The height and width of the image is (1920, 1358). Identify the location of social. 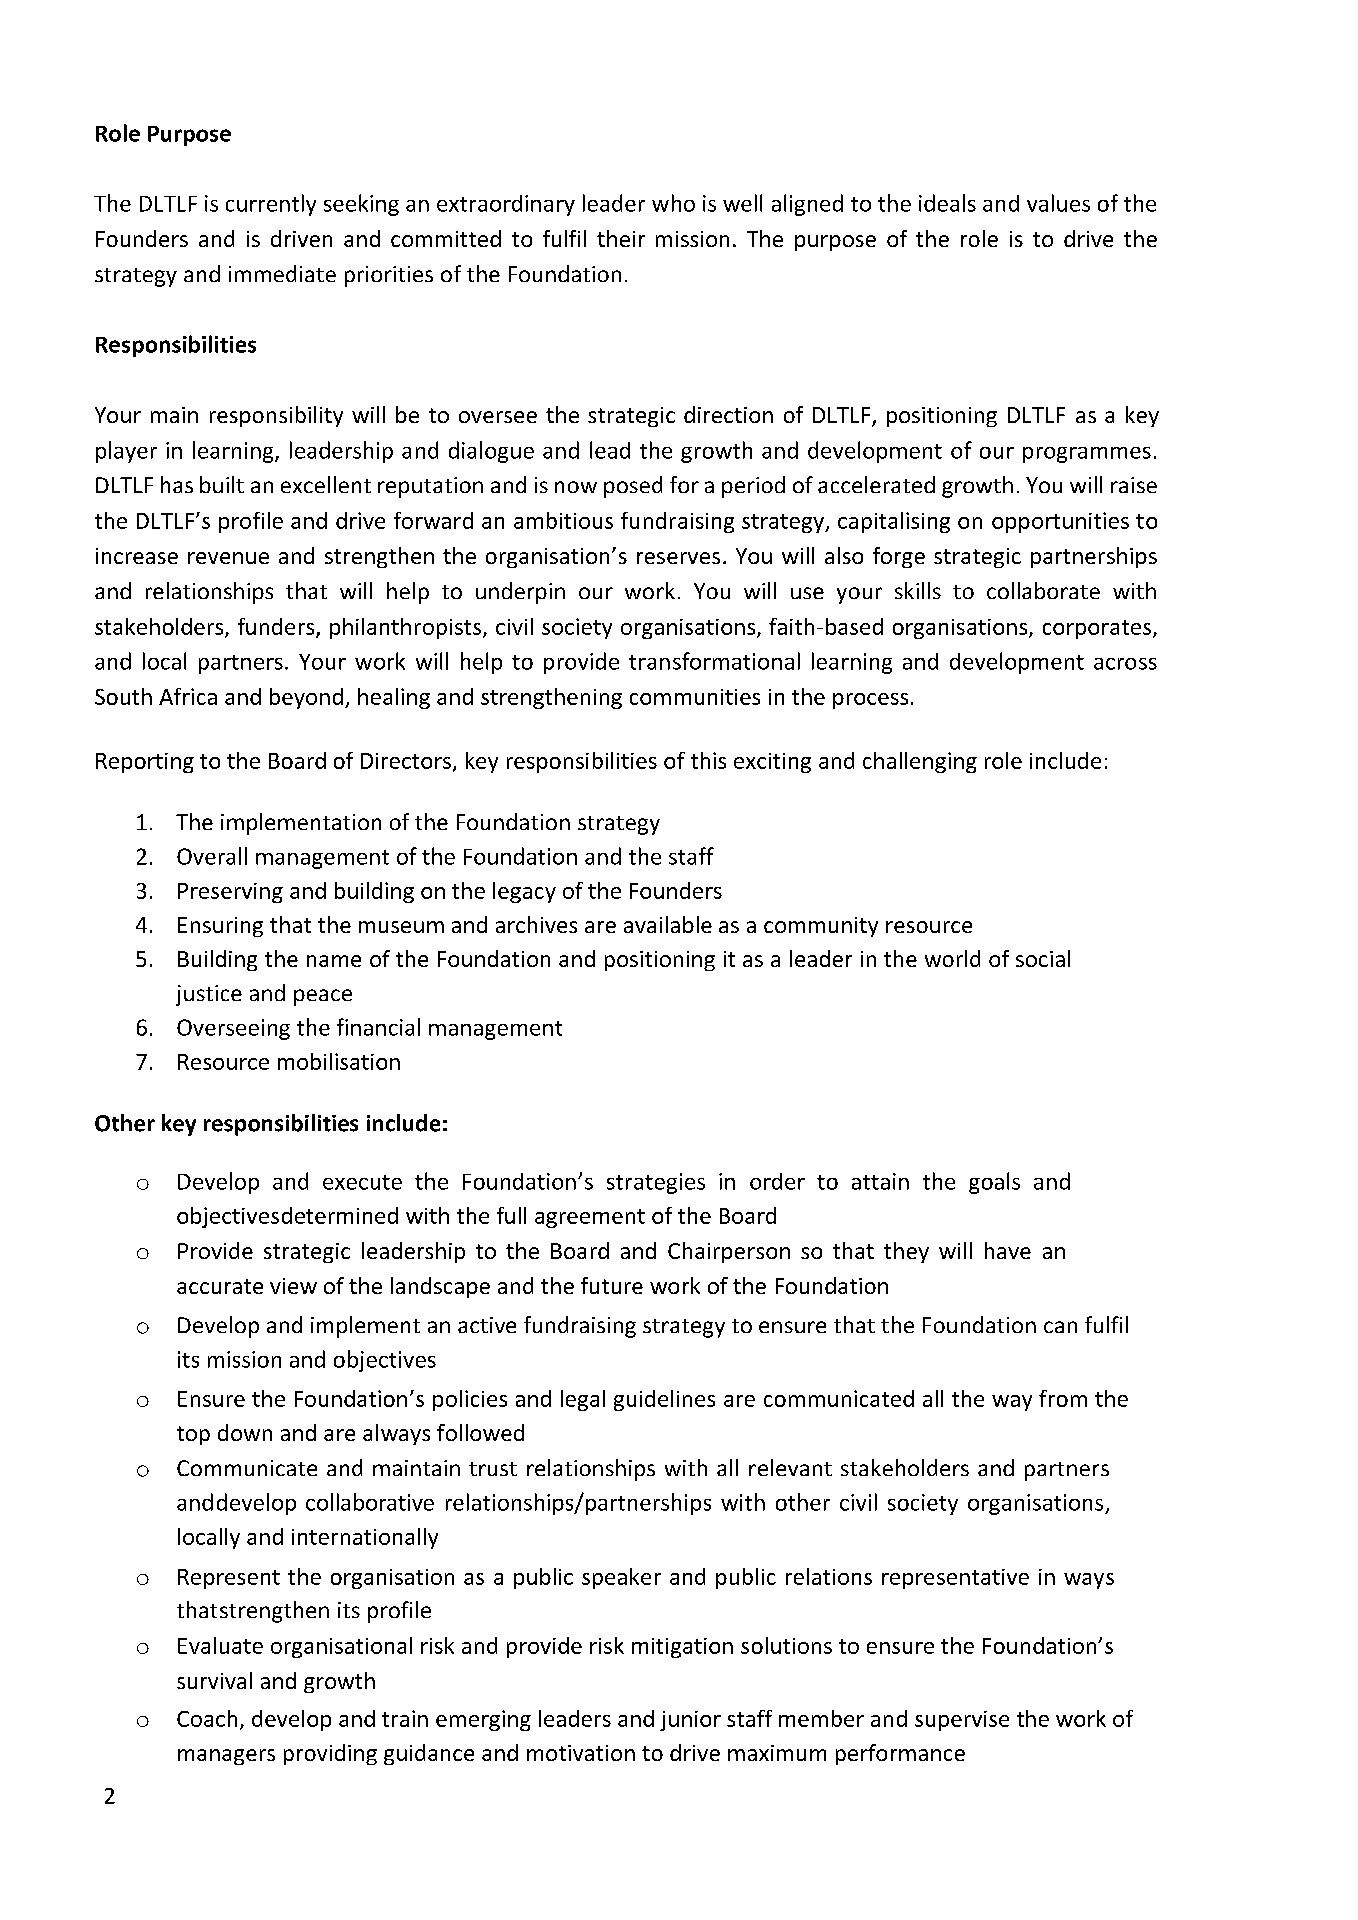
(1043, 958).
